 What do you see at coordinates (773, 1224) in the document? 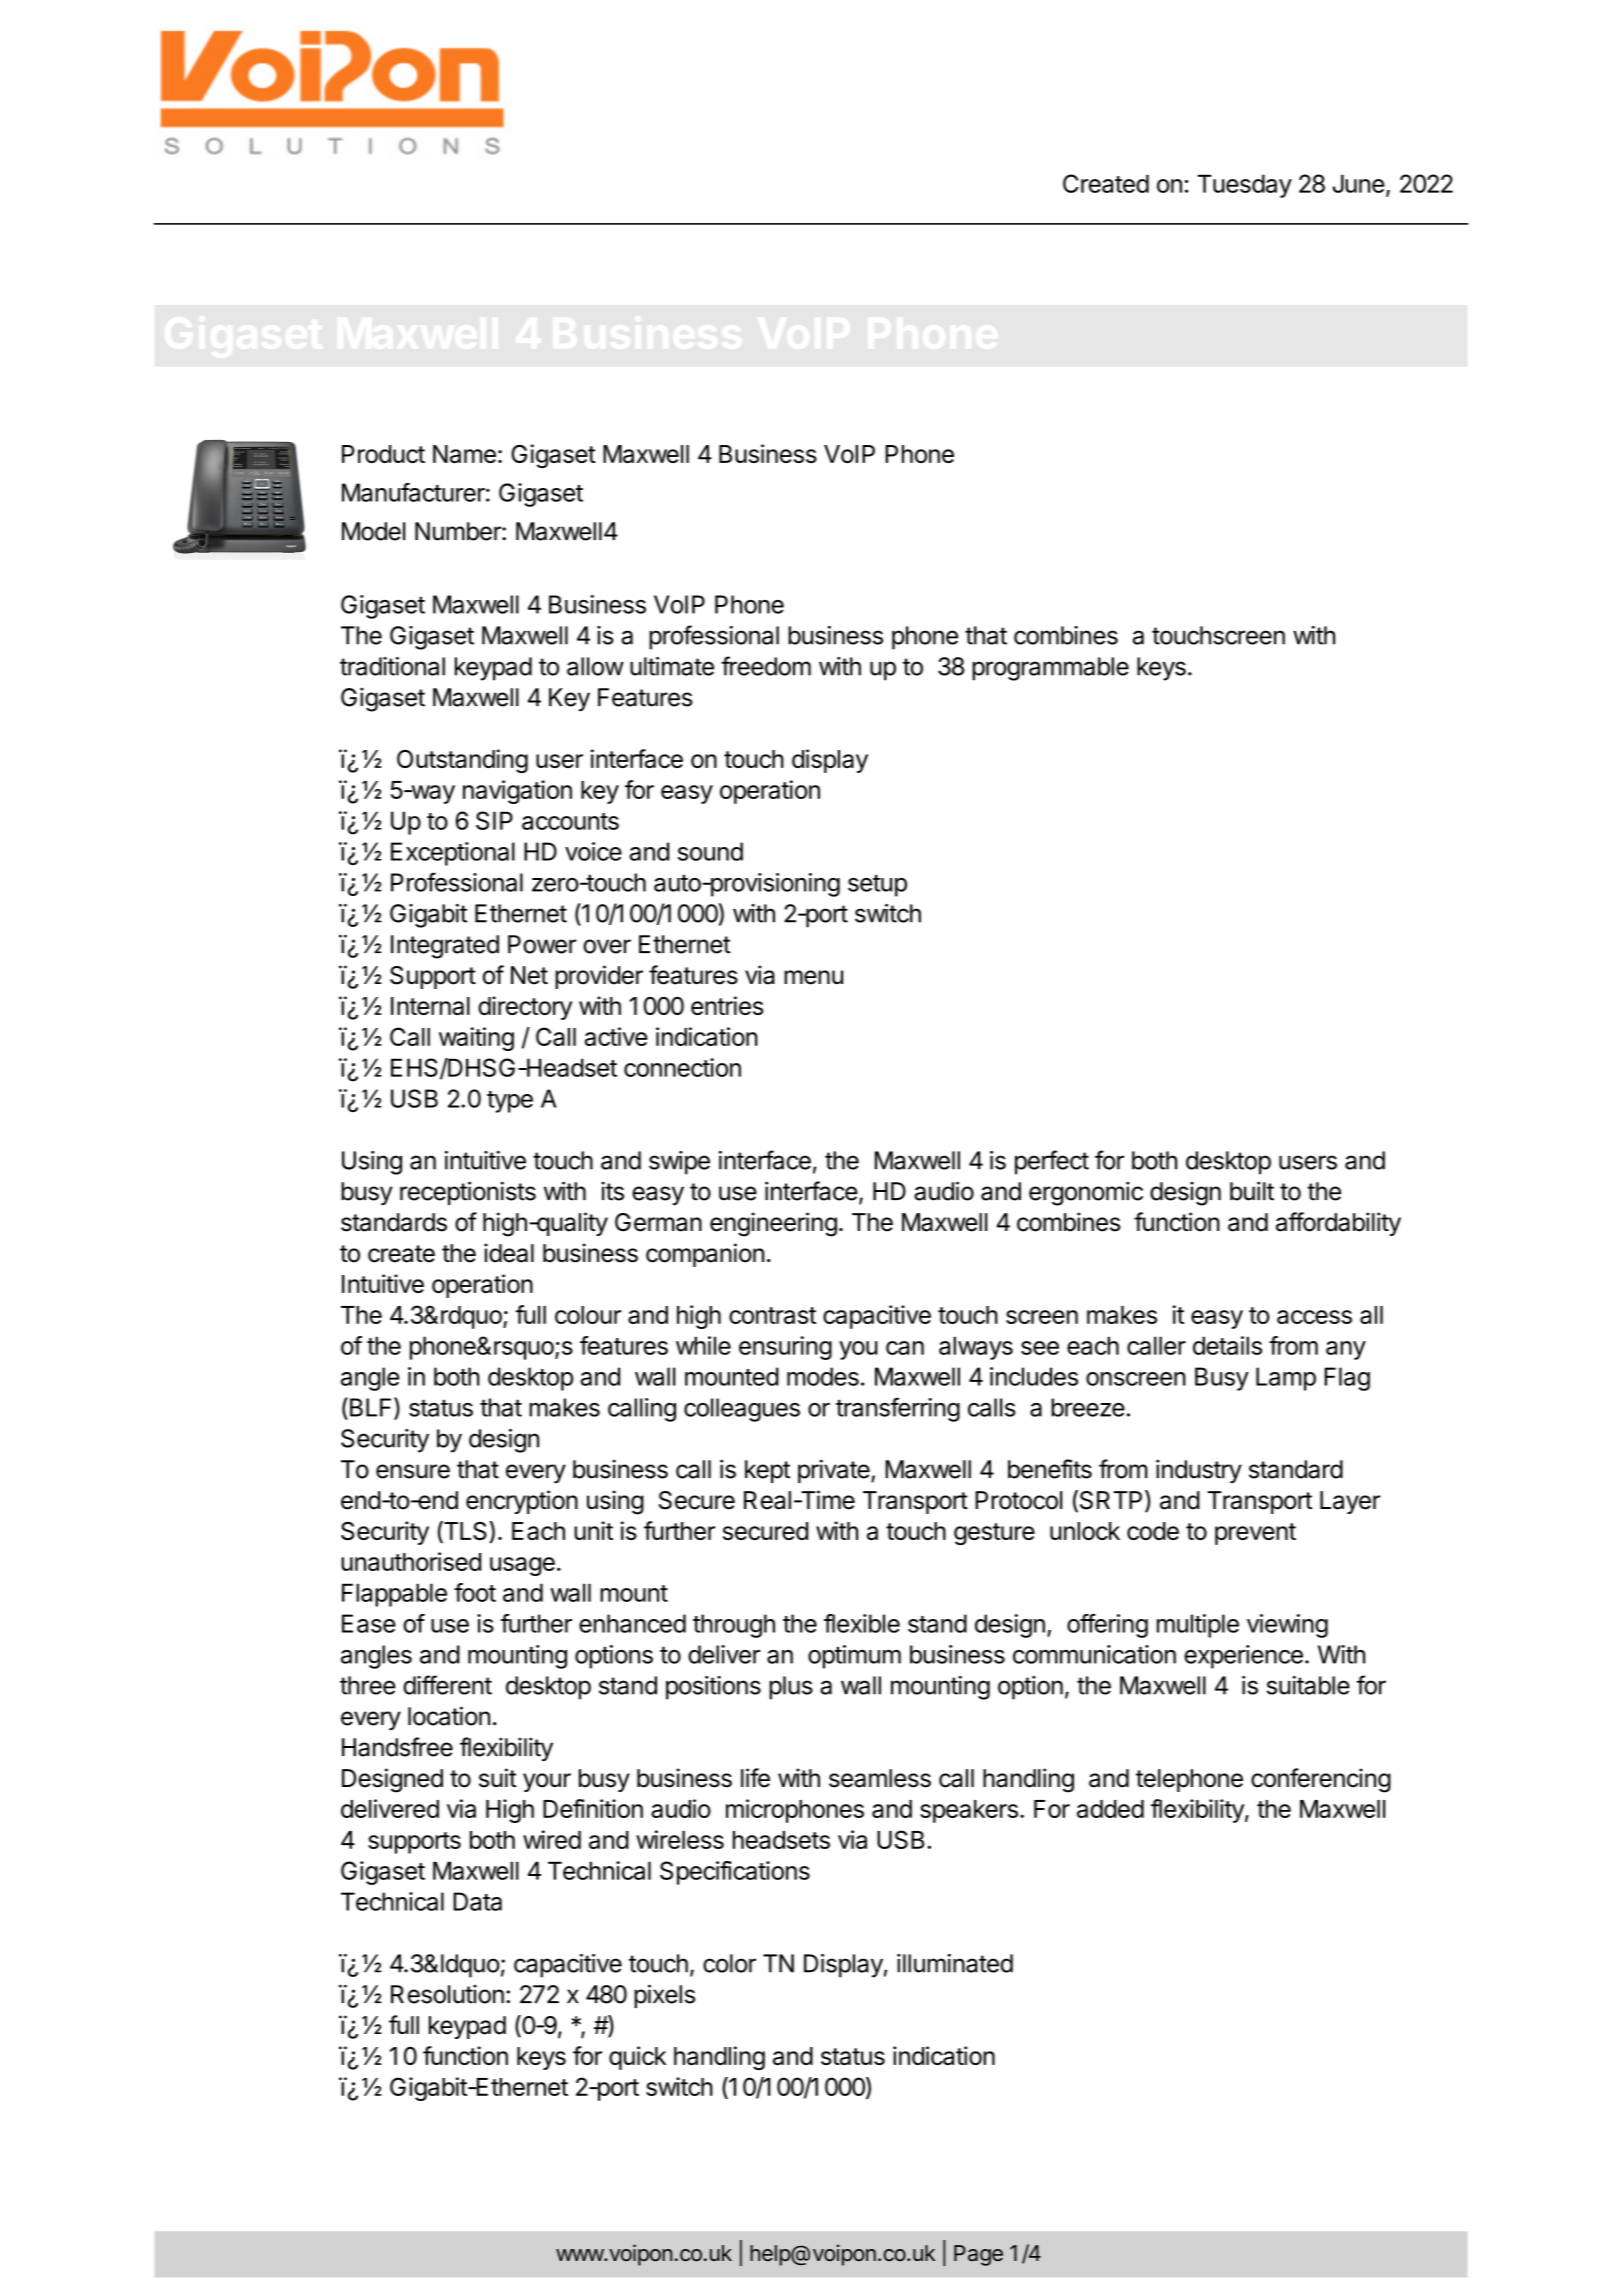
I see `engineering` at bounding box center [773, 1224].
